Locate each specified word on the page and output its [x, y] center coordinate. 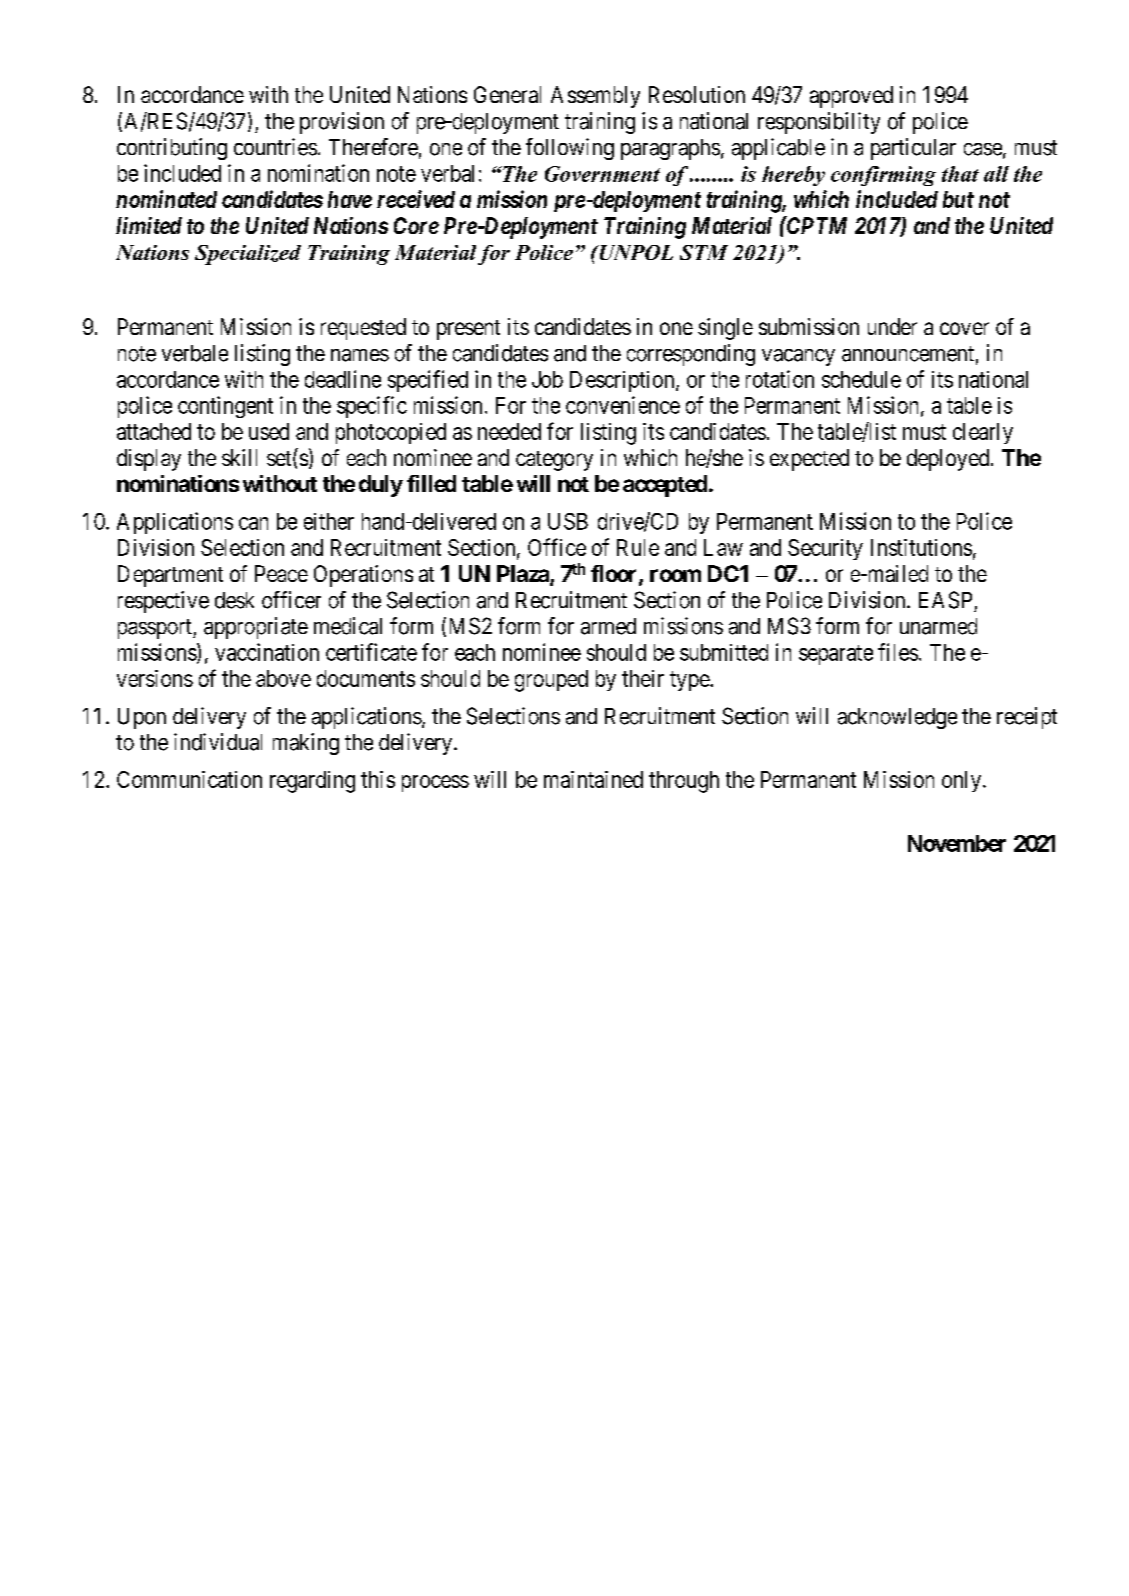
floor [615, 575]
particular [913, 149]
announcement [908, 354]
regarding [312, 782]
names [360, 355]
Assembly [595, 97]
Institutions [921, 547]
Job [547, 379]
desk [234, 600]
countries [275, 147]
